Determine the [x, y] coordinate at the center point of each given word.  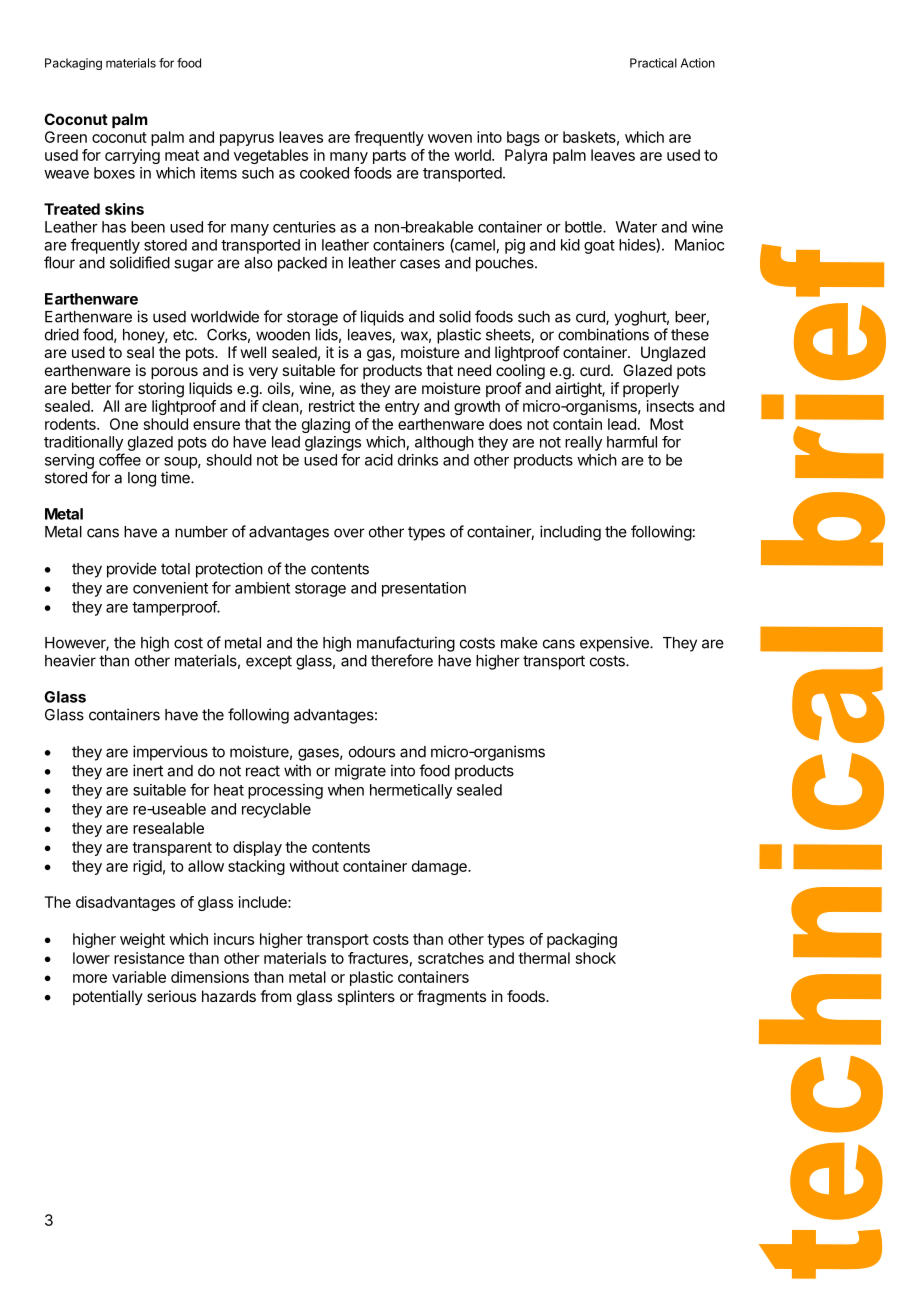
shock [596, 958]
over [349, 533]
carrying [132, 156]
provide [132, 570]
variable [139, 977]
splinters [366, 997]
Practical [653, 63]
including [570, 533]
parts [389, 157]
